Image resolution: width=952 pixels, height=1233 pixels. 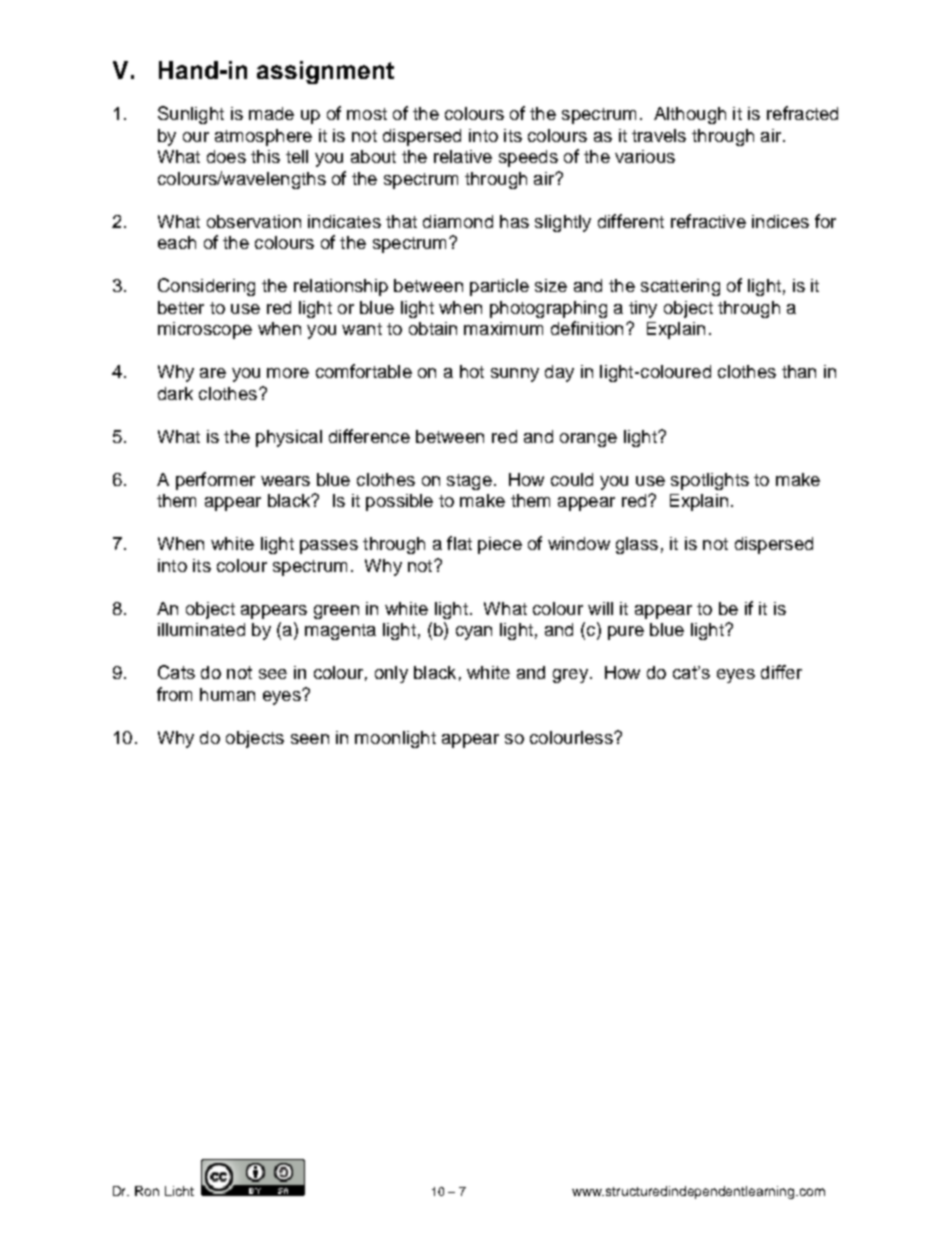 I want to click on Although, so click(x=690, y=115).
